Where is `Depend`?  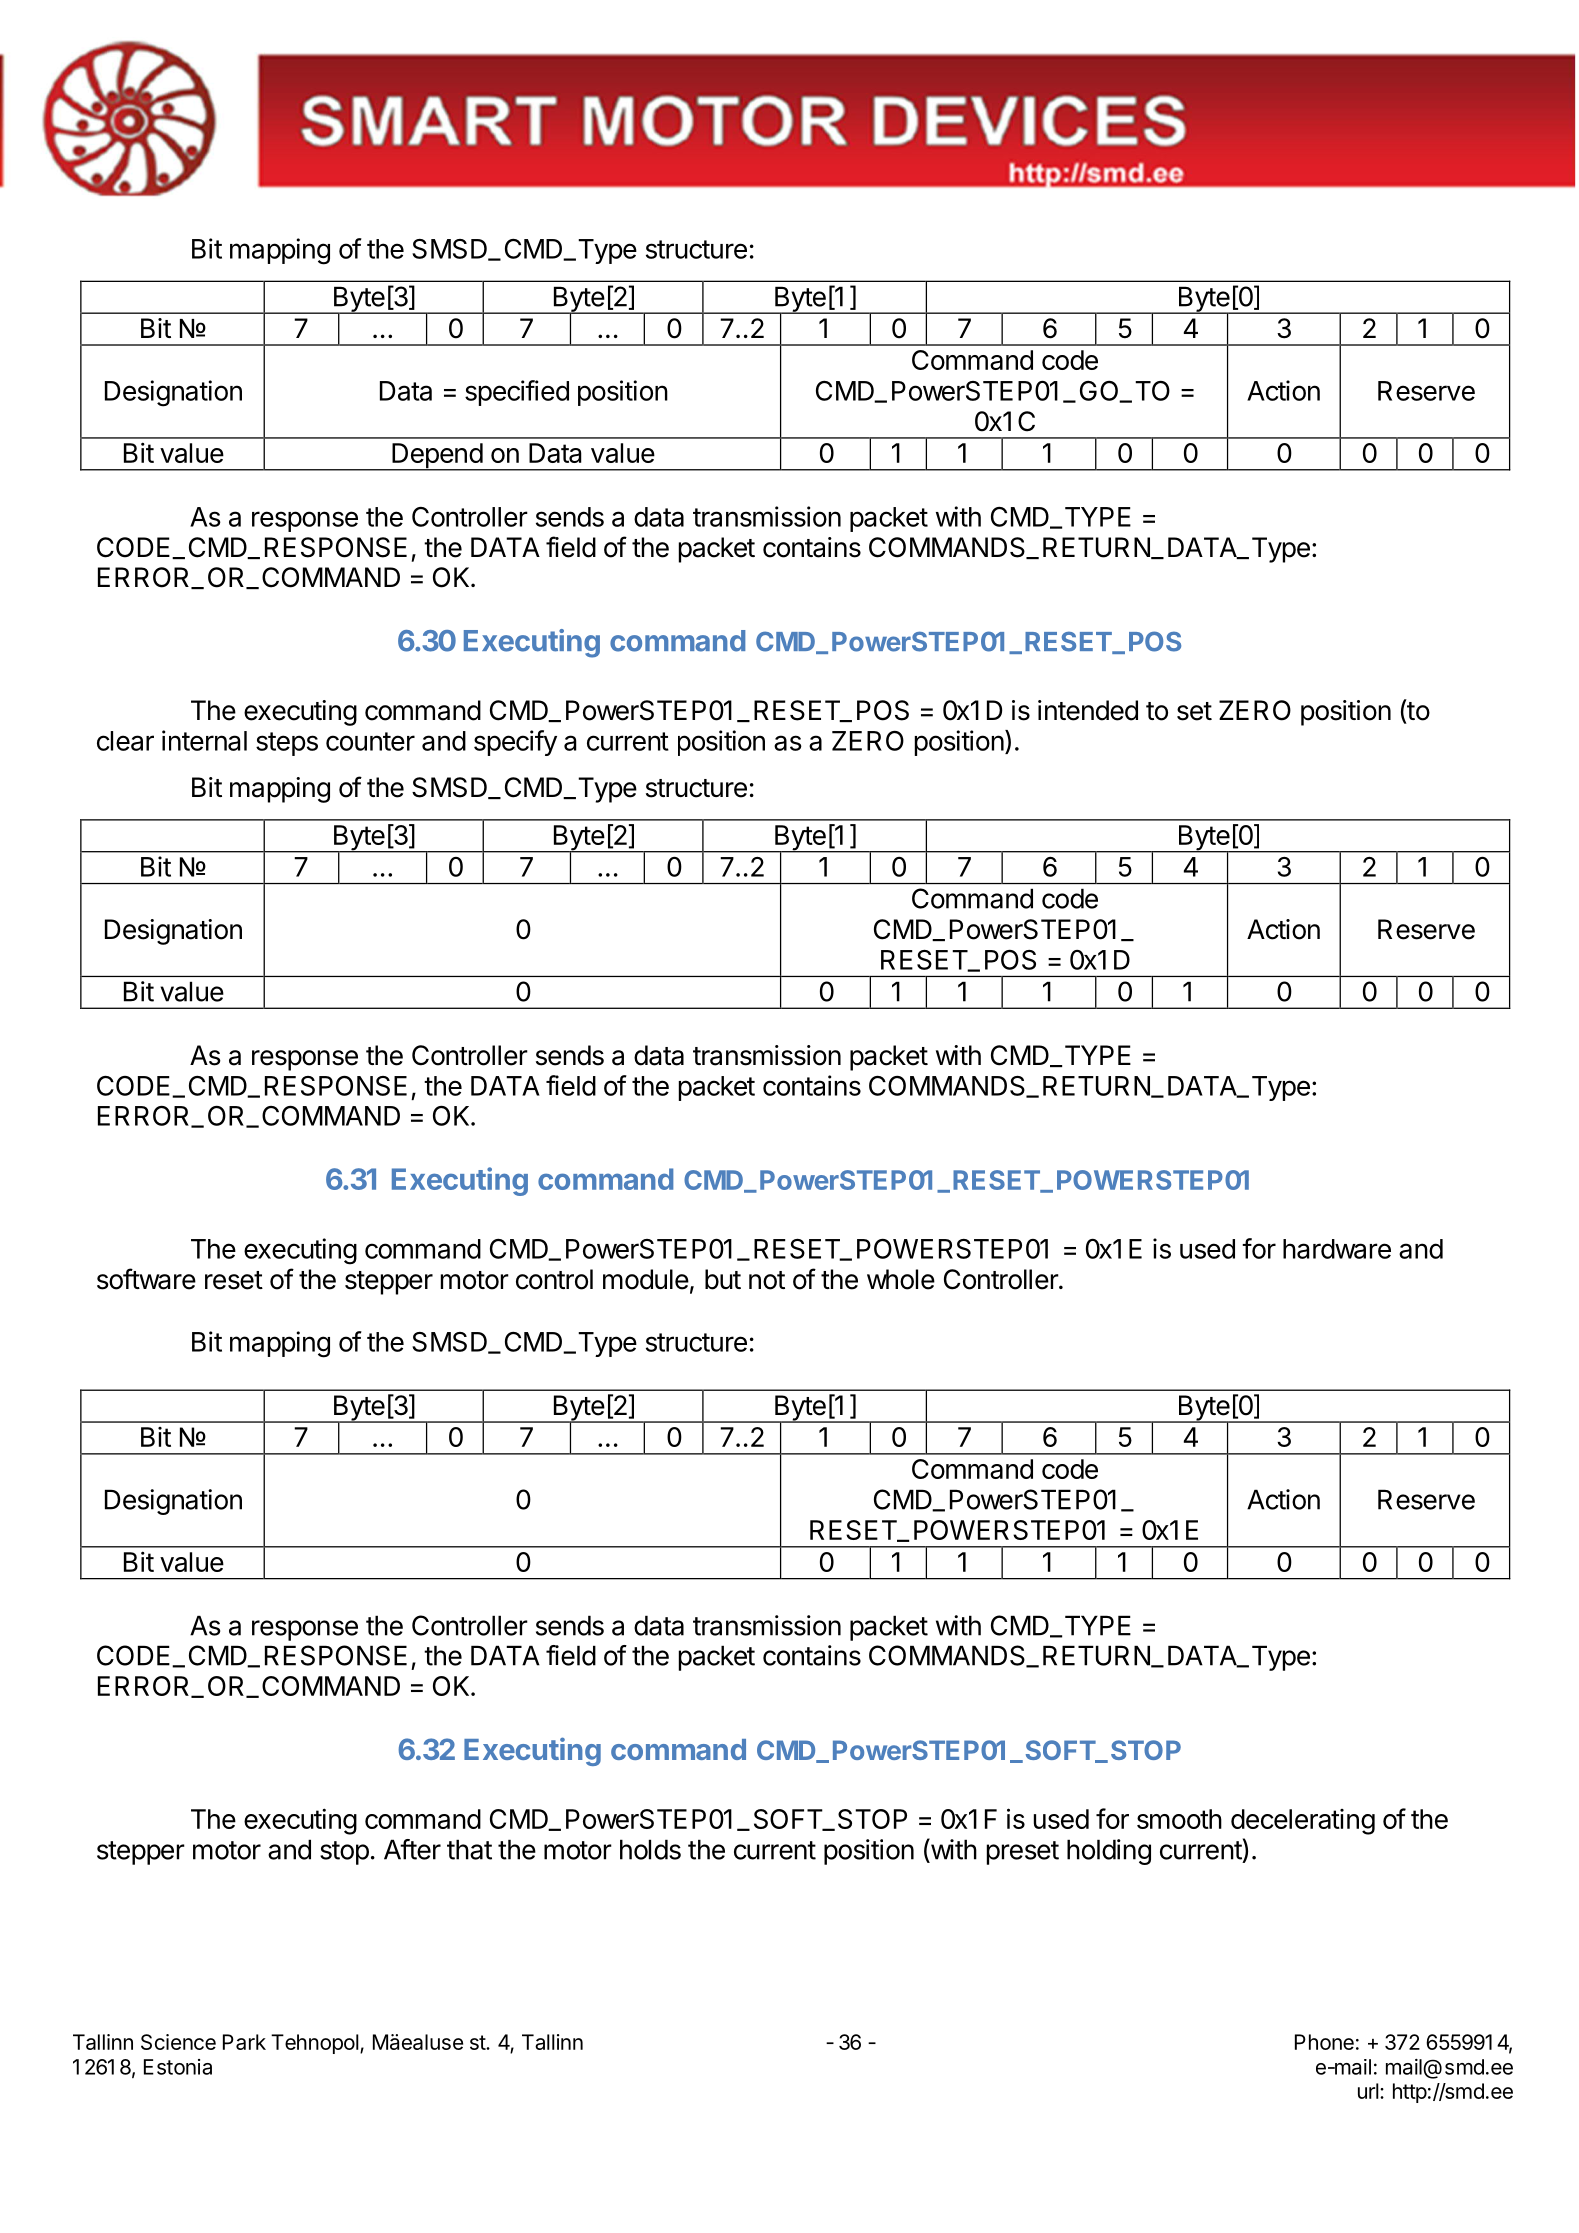 Depend is located at coordinates (437, 457).
